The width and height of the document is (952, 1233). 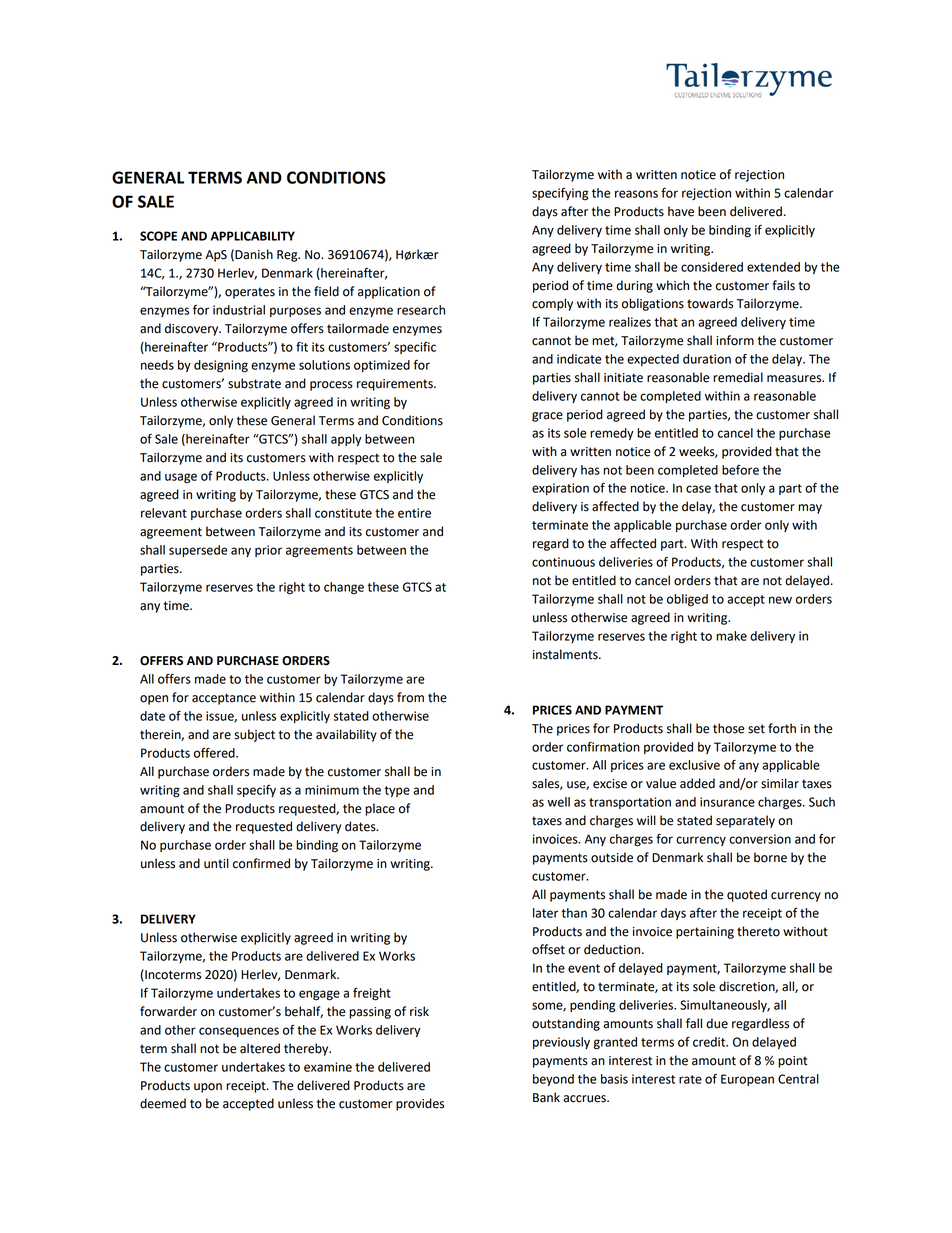 What do you see at coordinates (727, 802) in the document?
I see `insurance` at bounding box center [727, 802].
